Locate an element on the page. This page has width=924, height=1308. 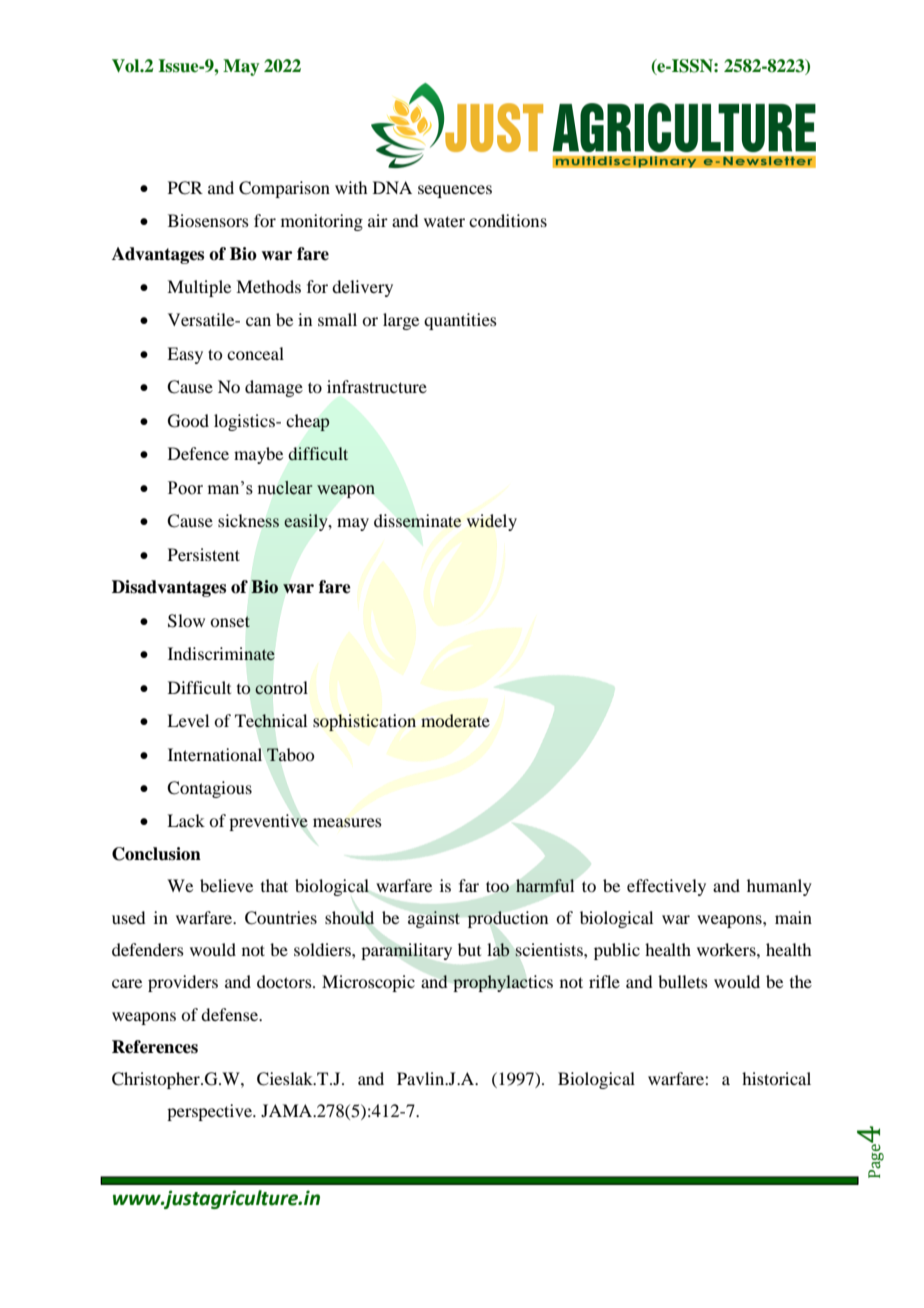
Indiscriminate is located at coordinates (221, 654).
